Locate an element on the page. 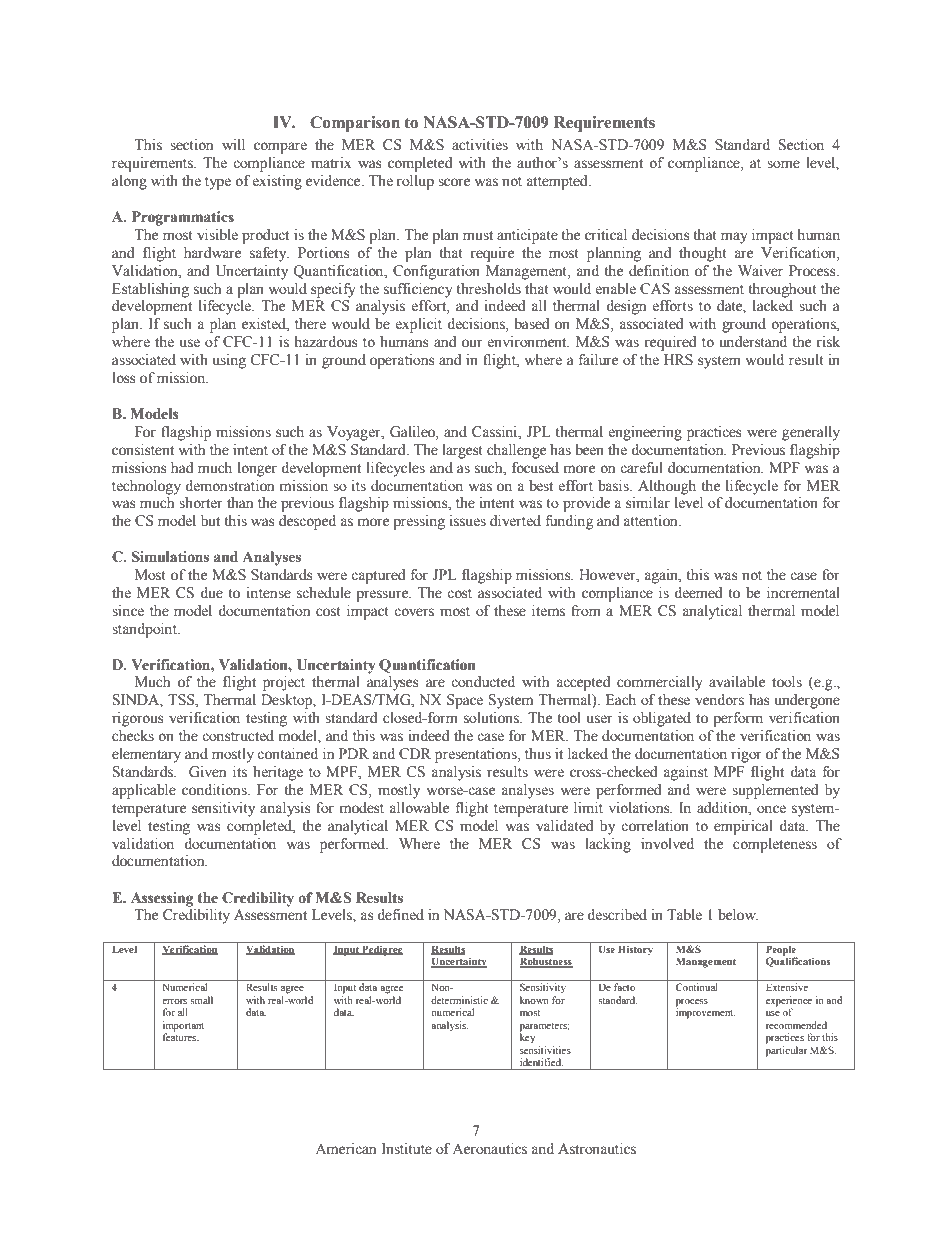  defined is located at coordinates (400, 915).
